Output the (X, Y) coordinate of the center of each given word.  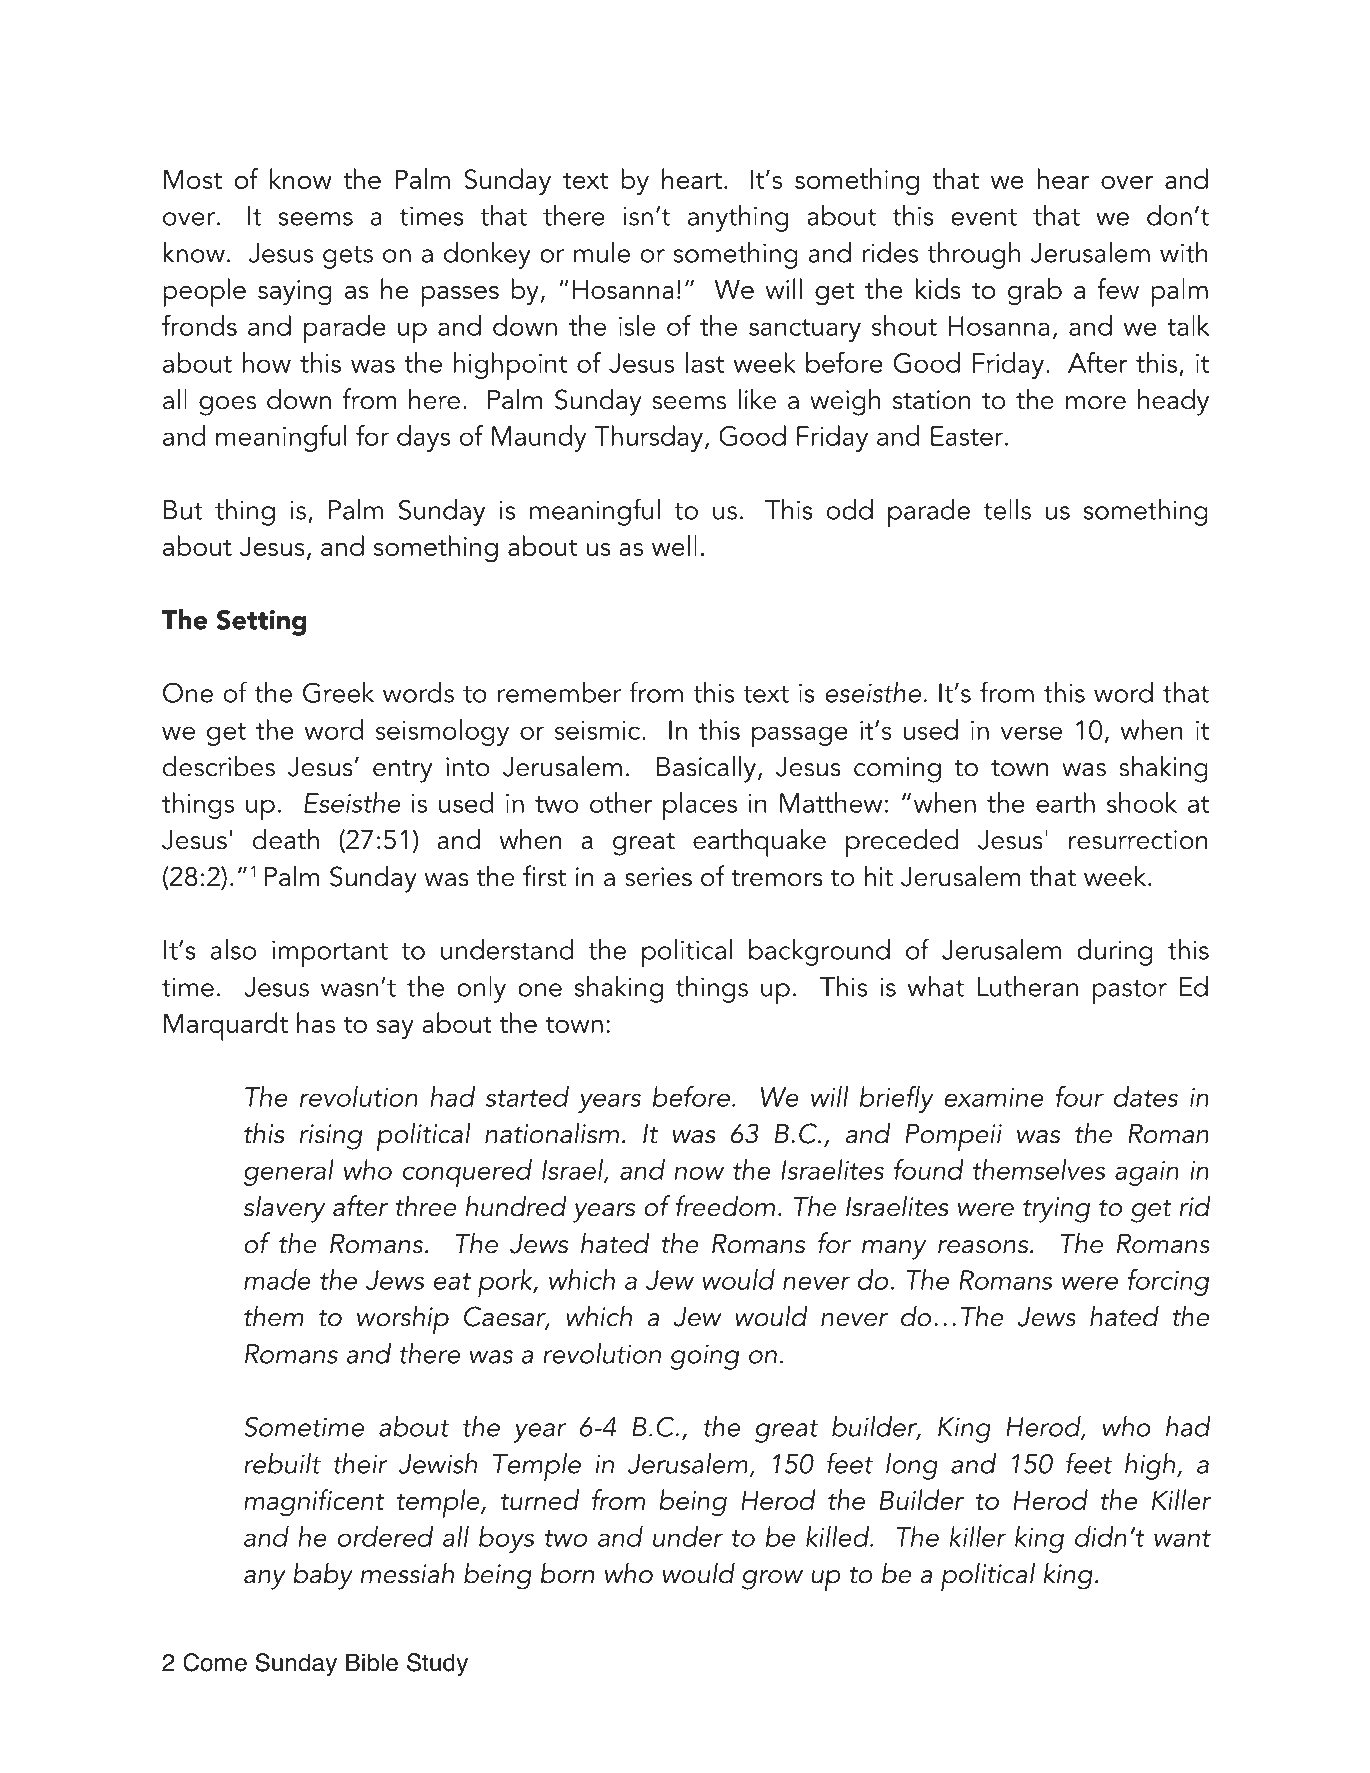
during (1115, 952)
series (658, 877)
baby (323, 1576)
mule (602, 252)
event (984, 217)
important (330, 953)
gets (348, 257)
